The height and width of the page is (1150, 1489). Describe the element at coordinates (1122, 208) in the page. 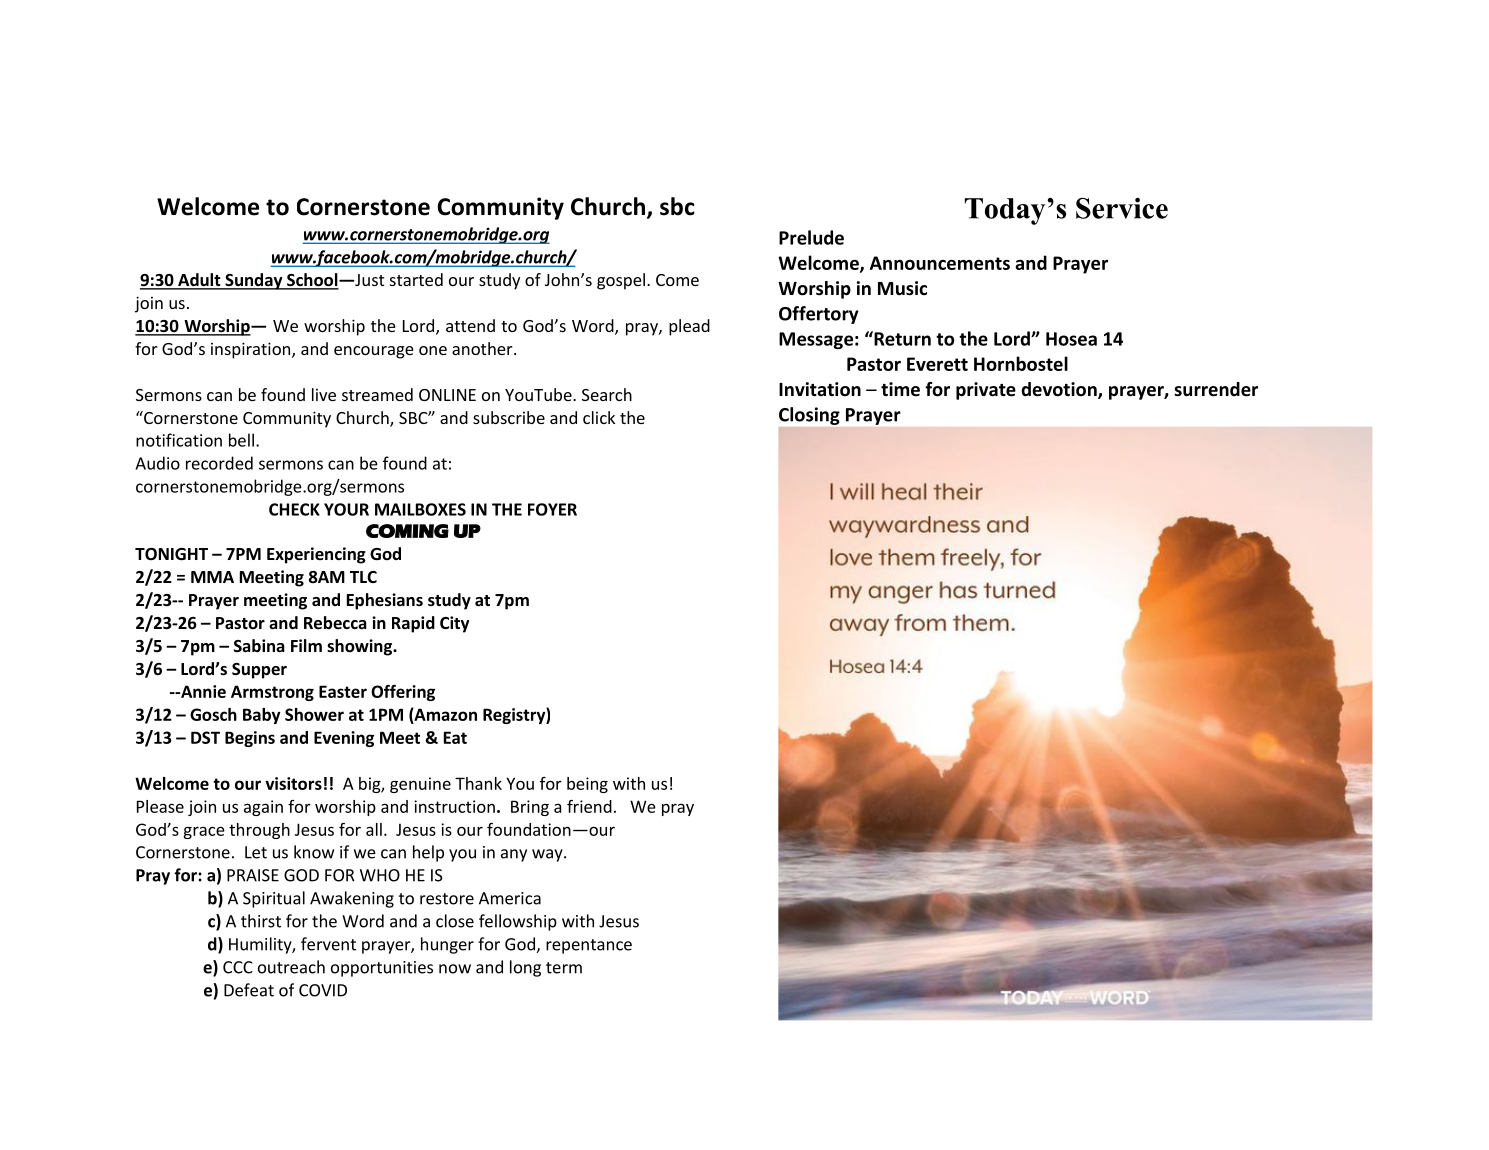

I see `Service` at that location.
